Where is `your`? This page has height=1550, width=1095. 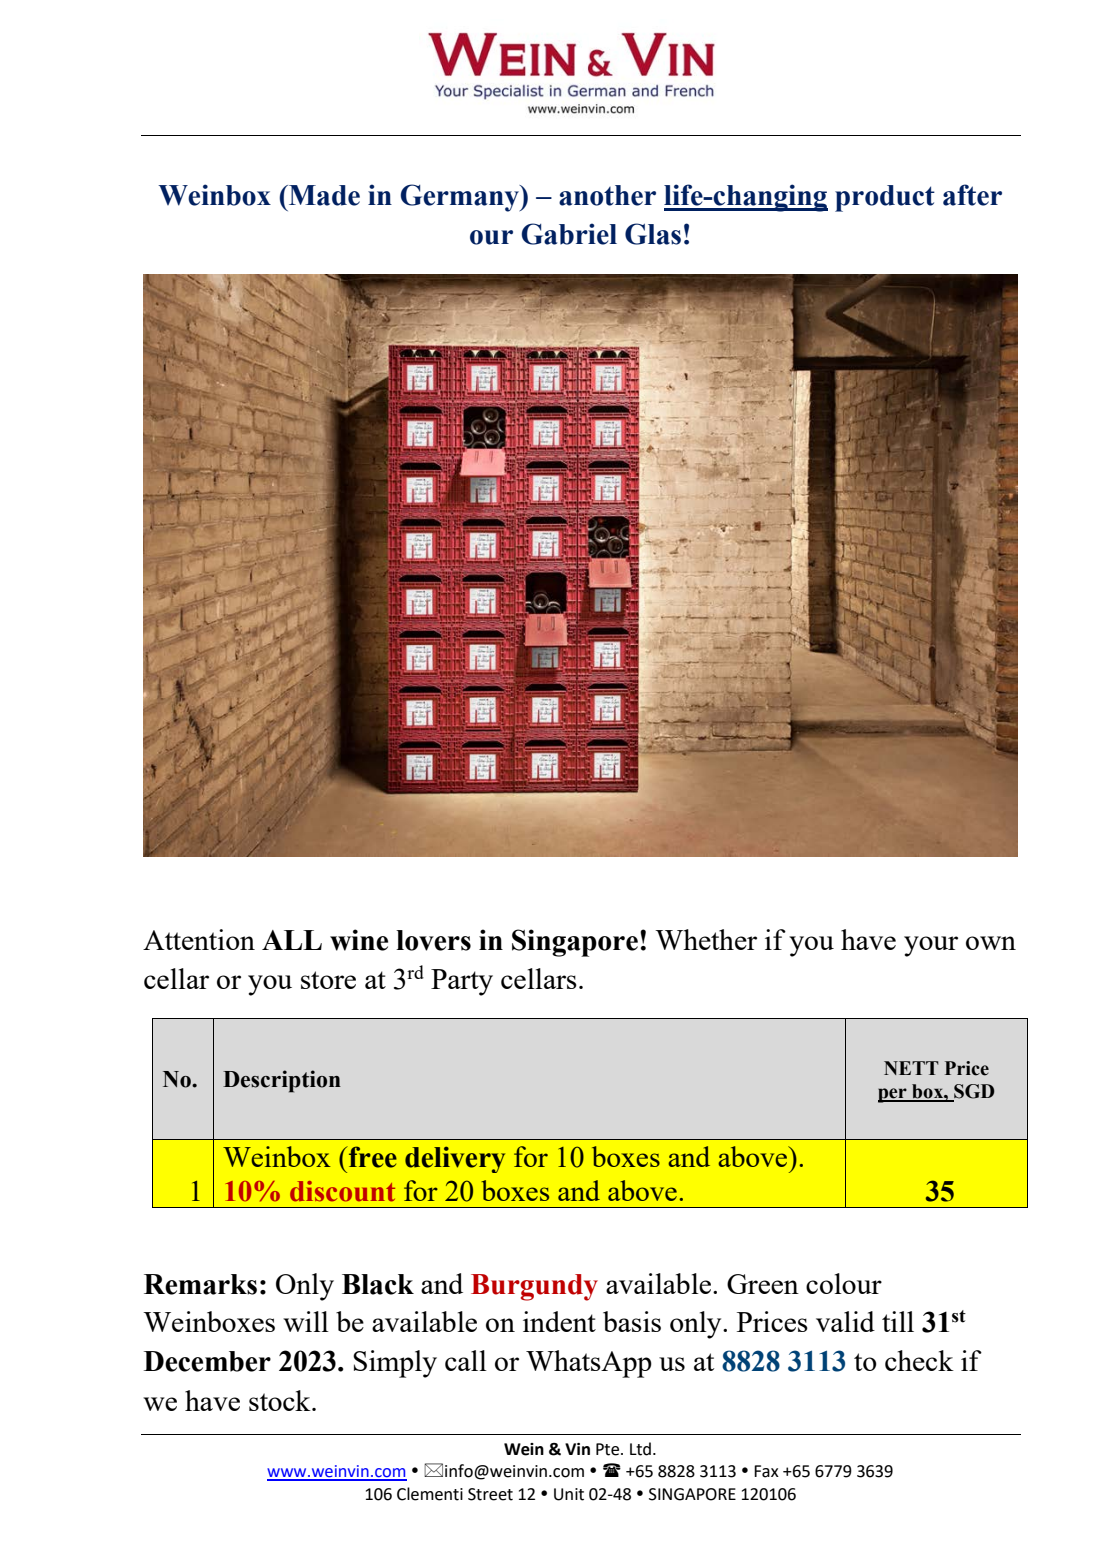
your is located at coordinates (931, 946).
